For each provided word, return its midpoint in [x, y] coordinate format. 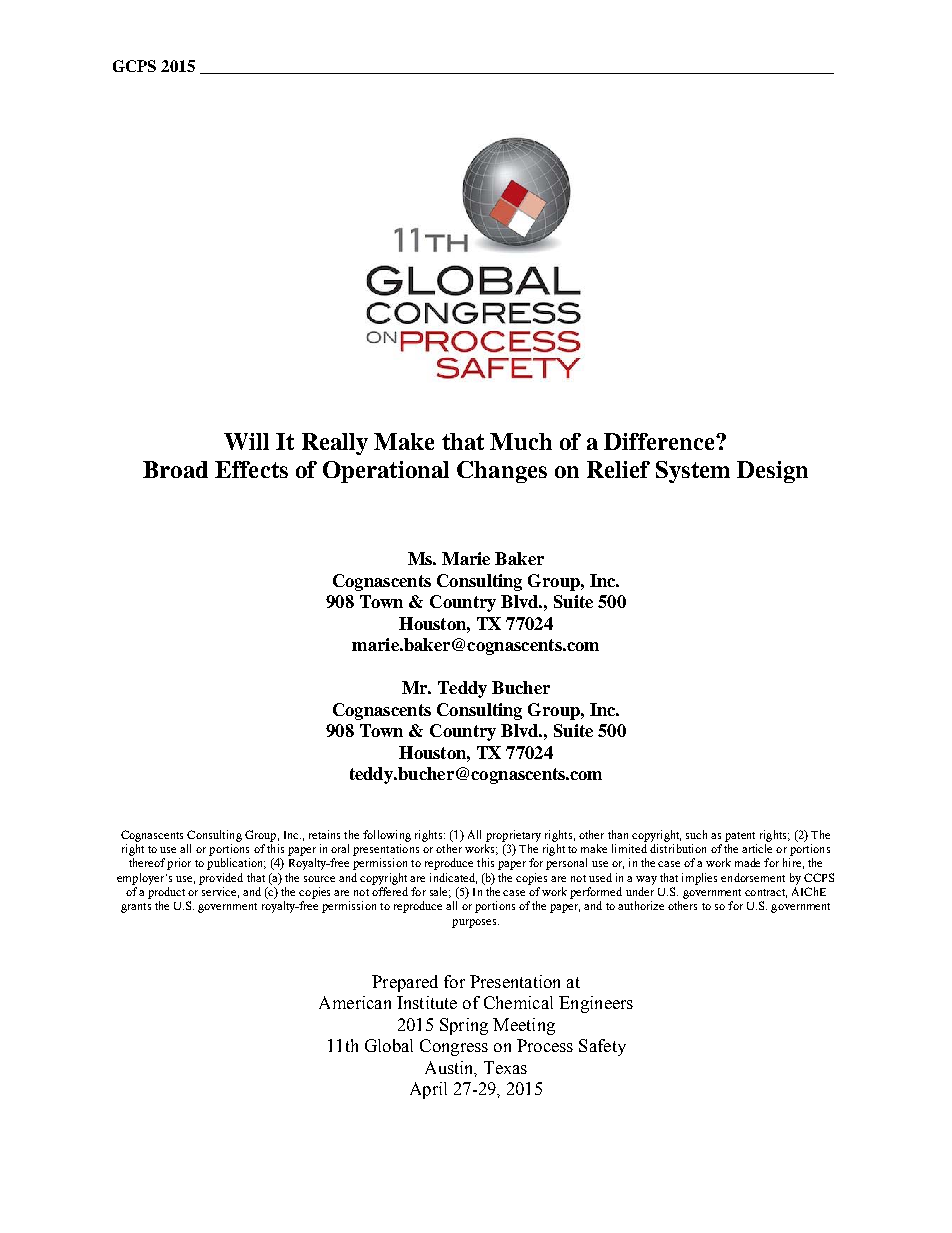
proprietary [513, 836]
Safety [602, 1047]
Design [772, 472]
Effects [251, 469]
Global [389, 1045]
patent [740, 837]
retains [324, 834]
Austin [450, 1068]
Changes [502, 472]
